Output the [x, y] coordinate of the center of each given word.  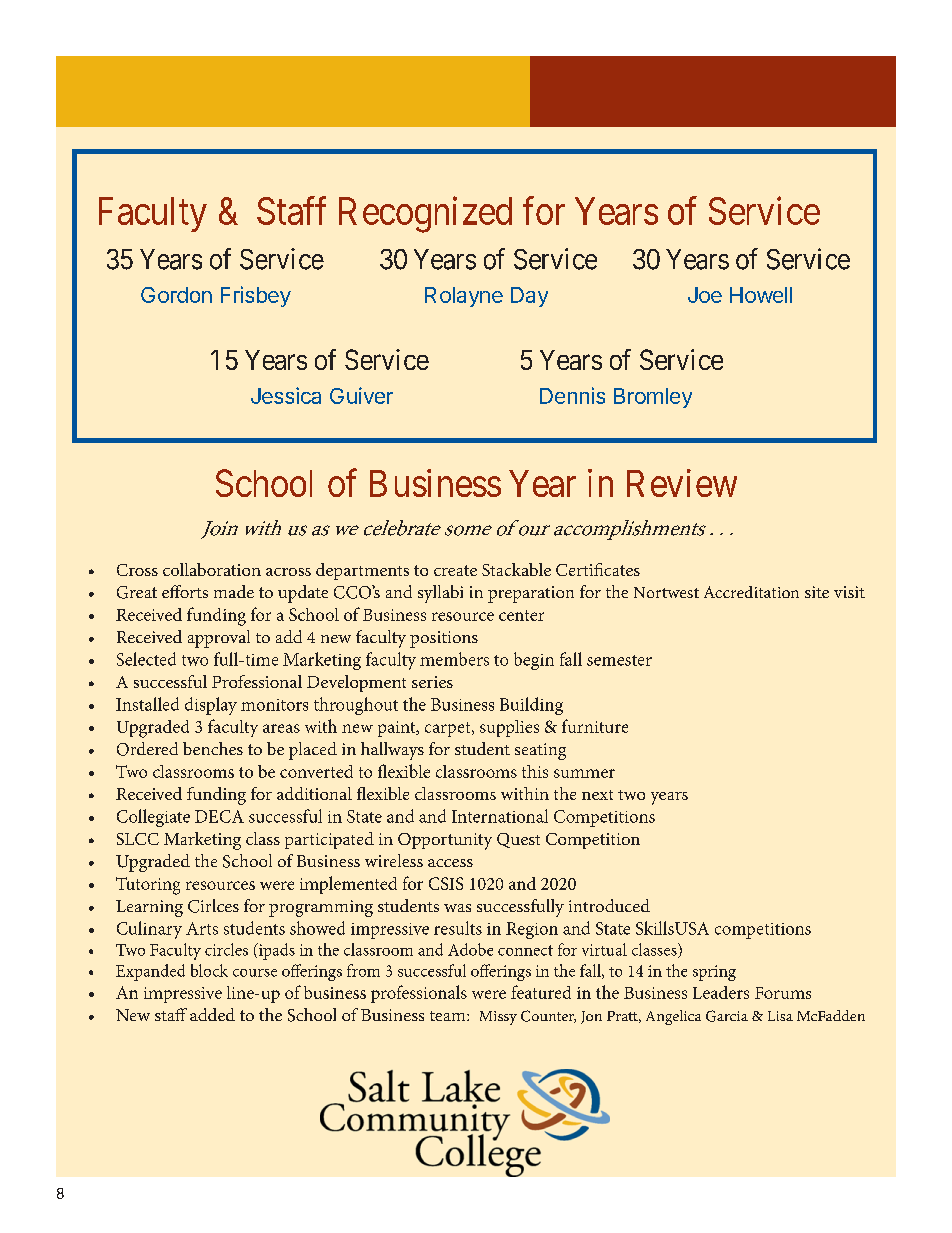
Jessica [286, 395]
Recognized [425, 214]
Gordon [176, 295]
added [212, 1014]
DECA [219, 816]
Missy [498, 1018]
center [521, 615]
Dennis [572, 395]
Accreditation [751, 592]
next [597, 795]
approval [219, 639]
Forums [783, 993]
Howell [761, 295]
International [500, 816]
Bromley [653, 398]
